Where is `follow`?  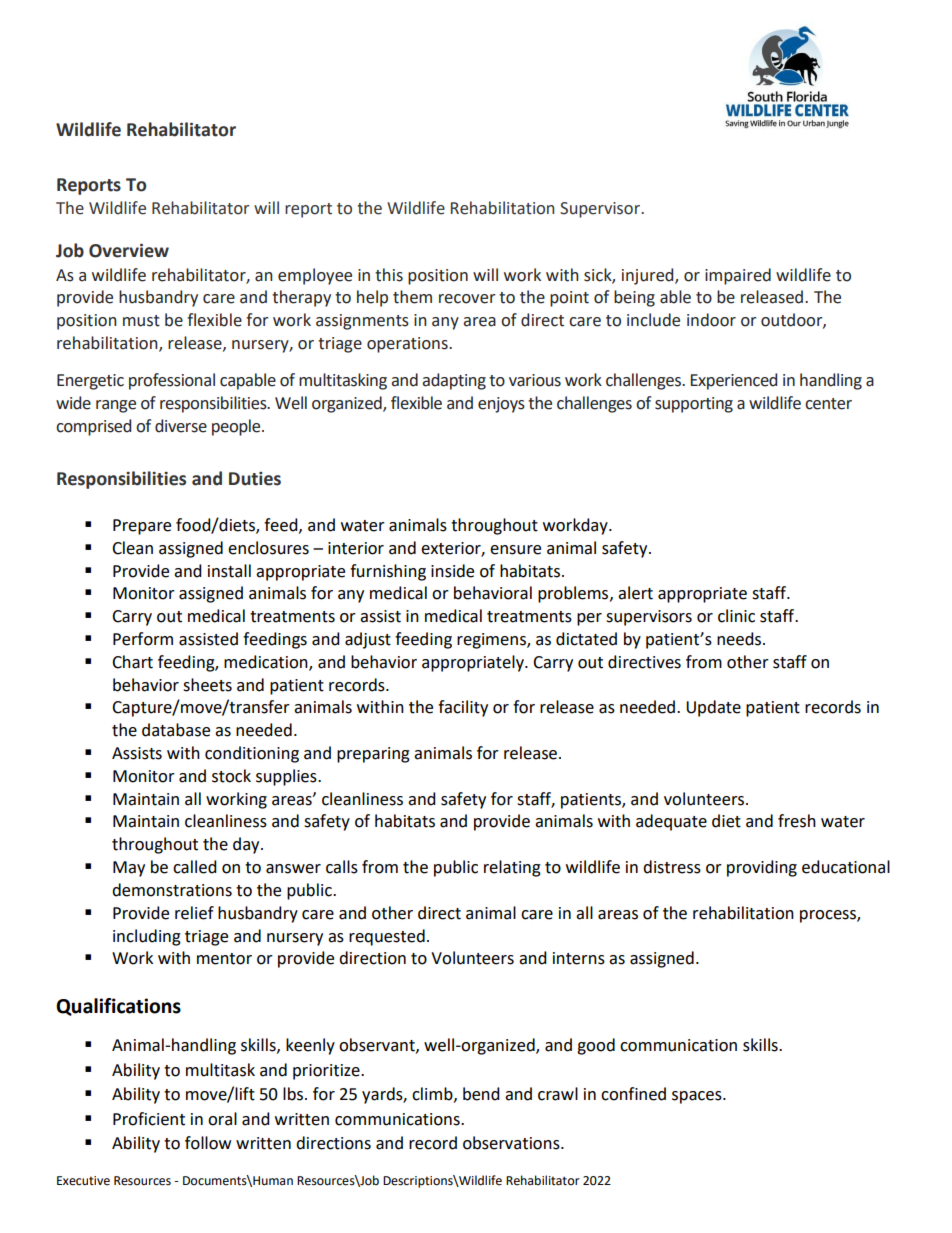 follow is located at coordinates (208, 1143).
